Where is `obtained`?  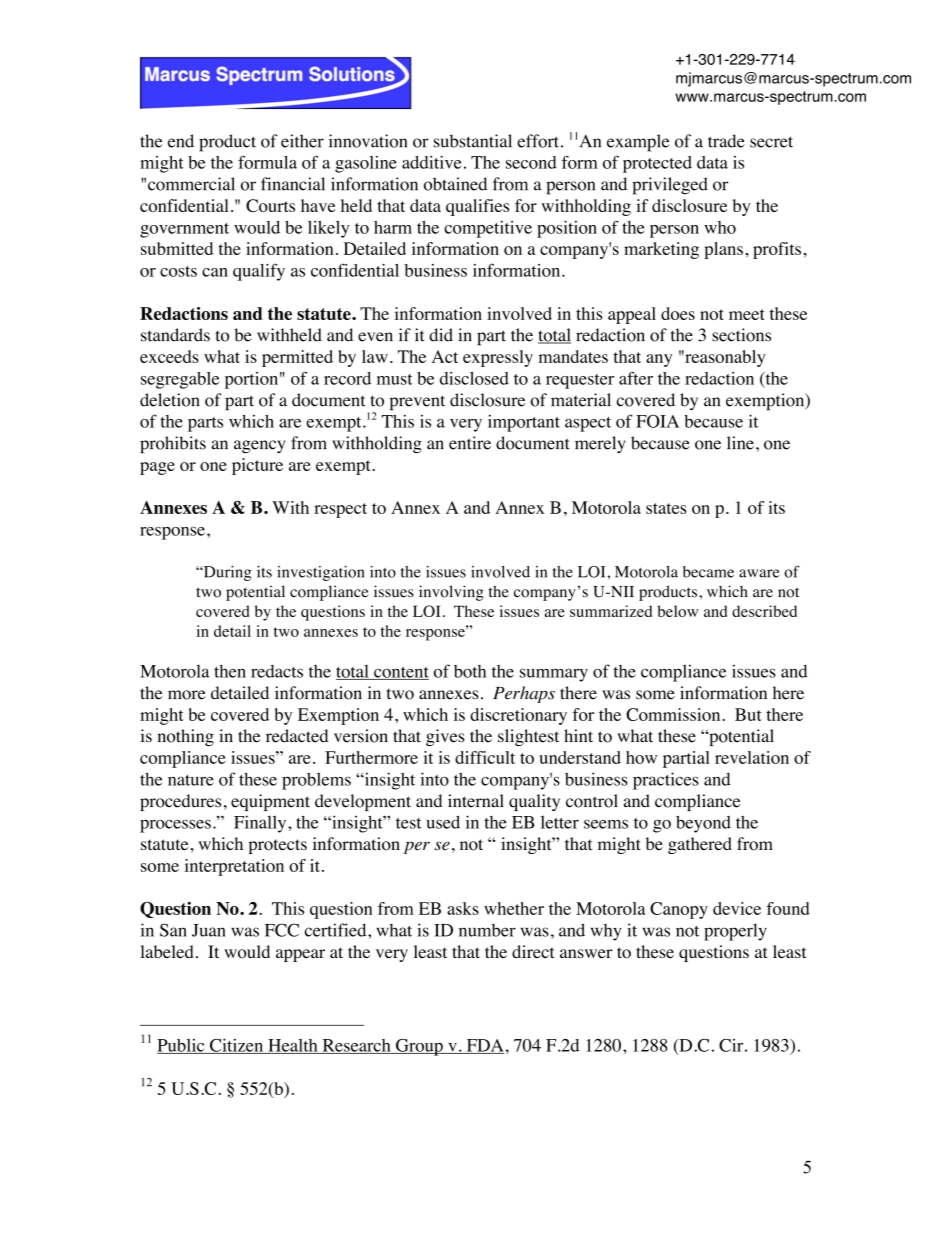 obtained is located at coordinates (455, 184).
